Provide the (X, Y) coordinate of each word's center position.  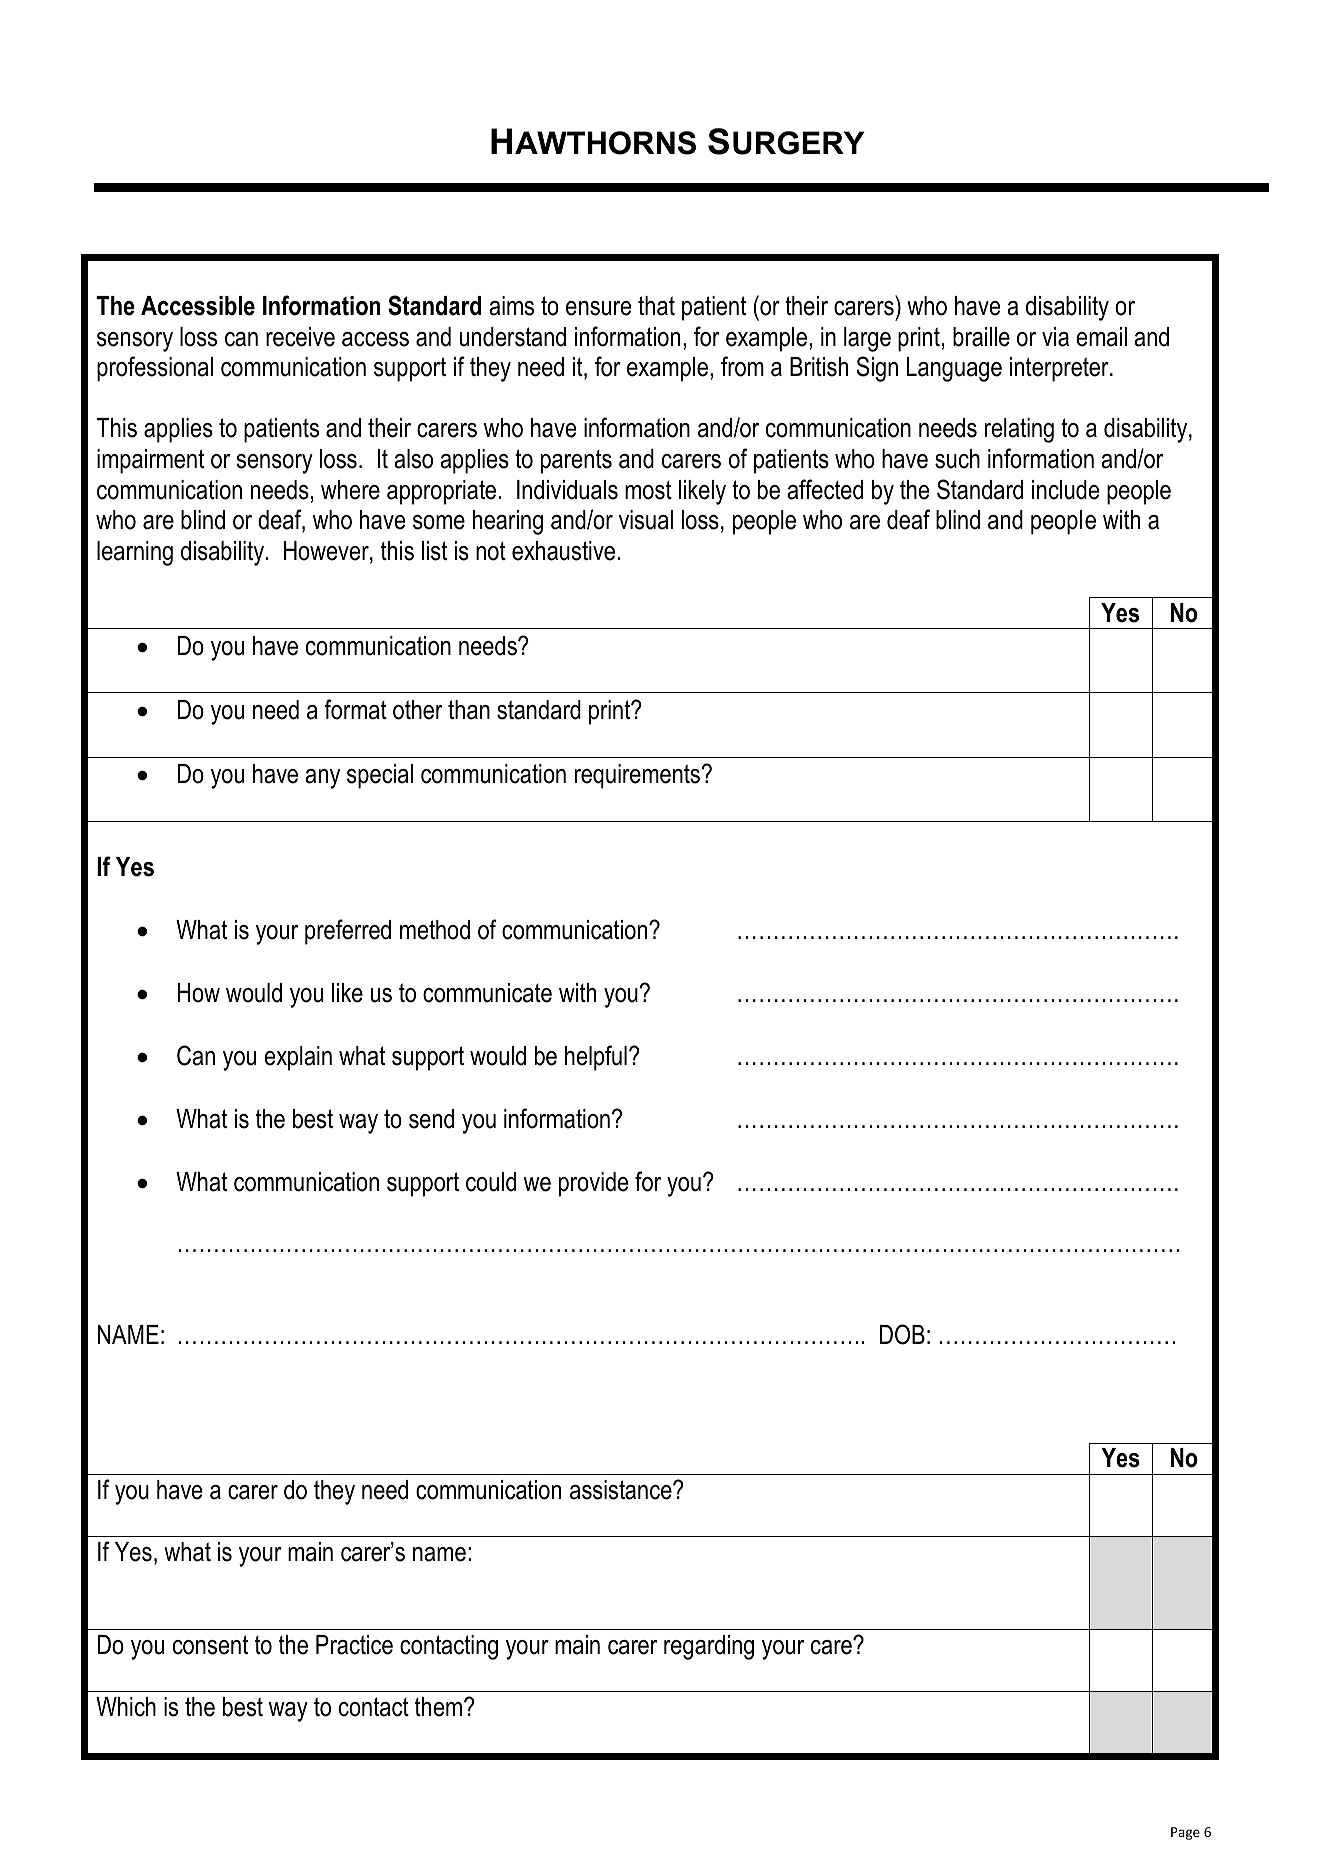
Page (1185, 1833)
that (656, 306)
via (1055, 337)
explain (298, 1058)
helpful (596, 1058)
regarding (709, 1647)
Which (126, 1707)
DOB (902, 1334)
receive (300, 337)
